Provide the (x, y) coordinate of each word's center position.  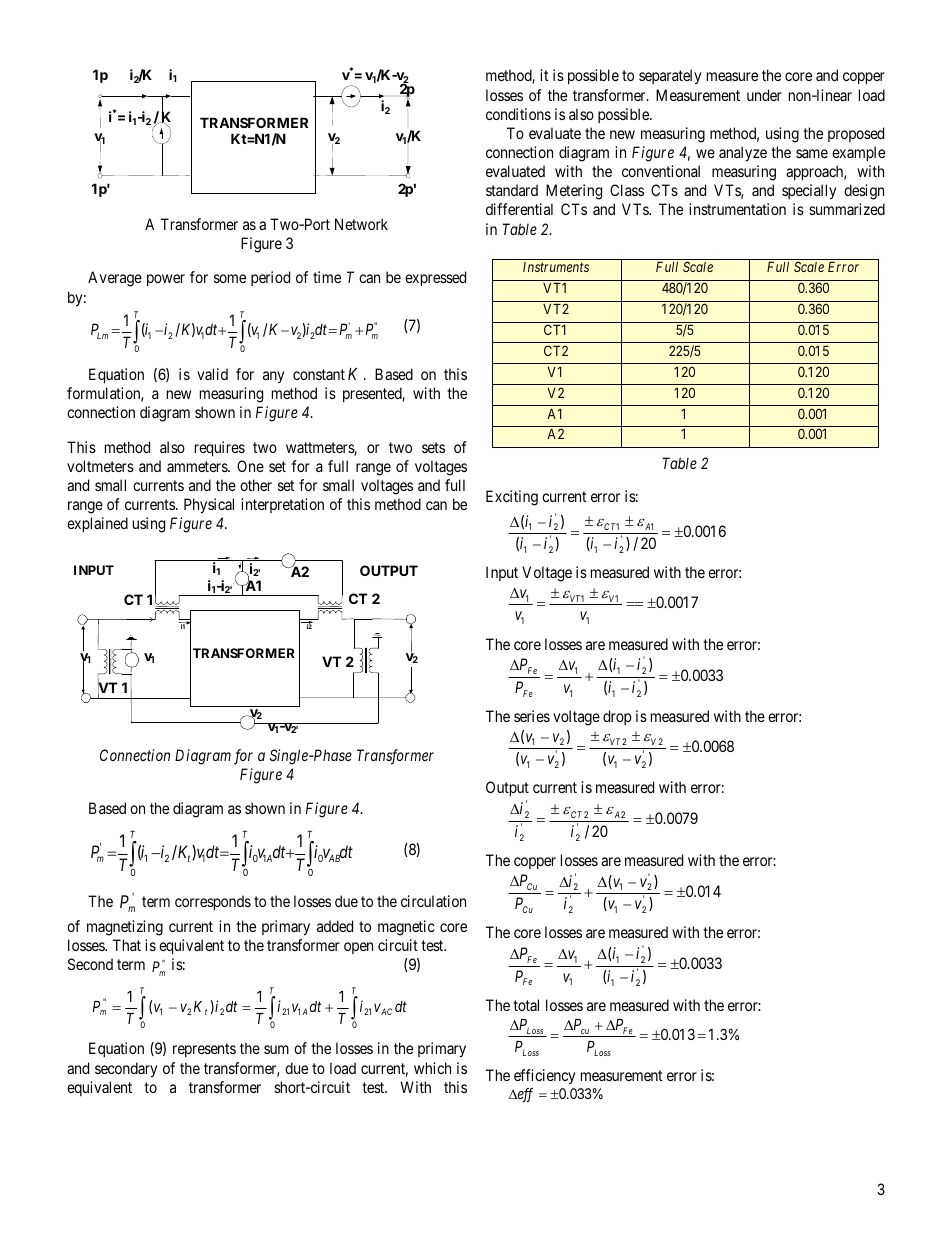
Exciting (512, 498)
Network (361, 224)
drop (617, 717)
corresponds (213, 902)
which (432, 1068)
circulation (433, 901)
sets (433, 447)
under (764, 95)
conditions (518, 114)
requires (220, 448)
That (127, 945)
